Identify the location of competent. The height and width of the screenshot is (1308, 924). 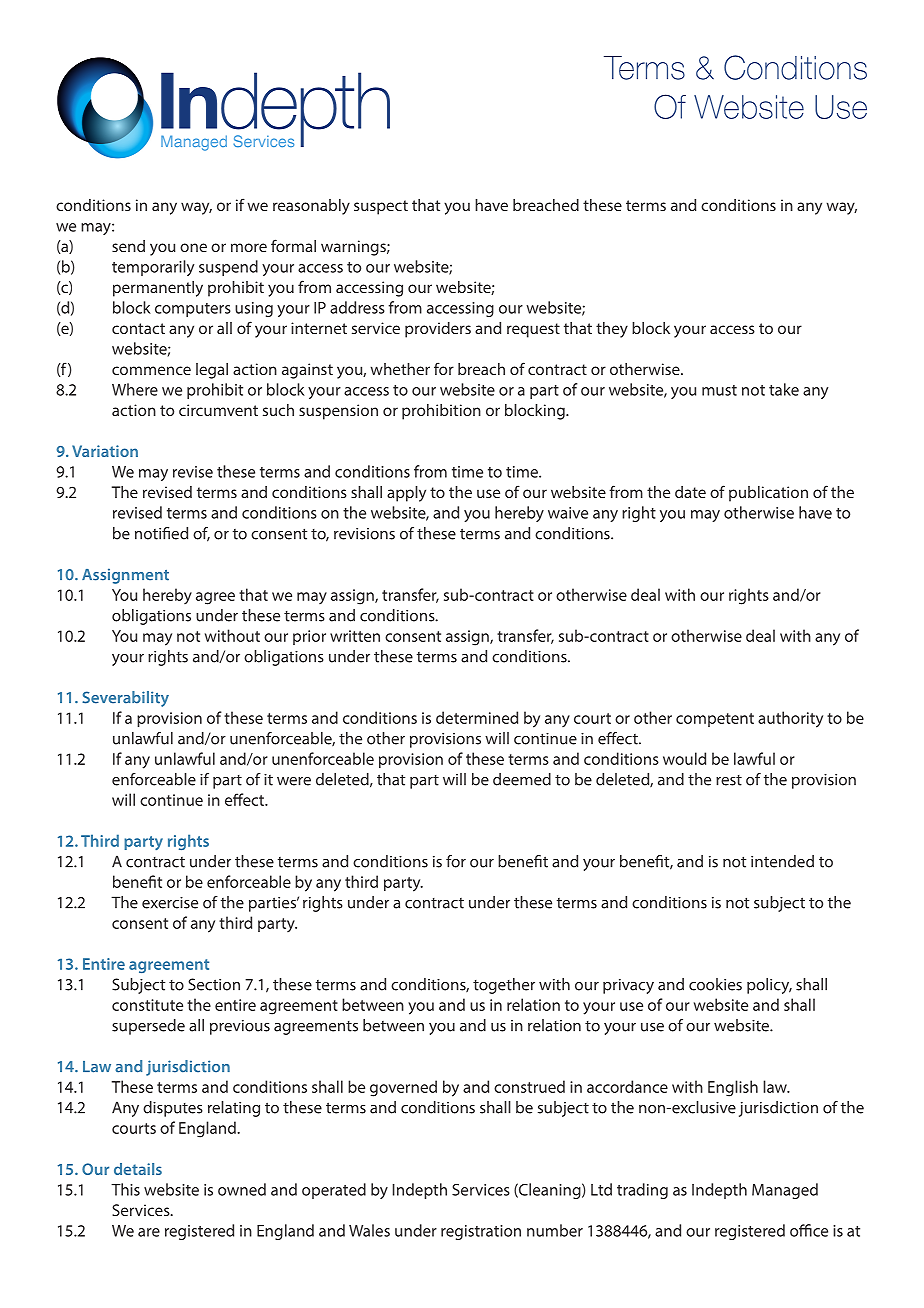
(715, 720).
